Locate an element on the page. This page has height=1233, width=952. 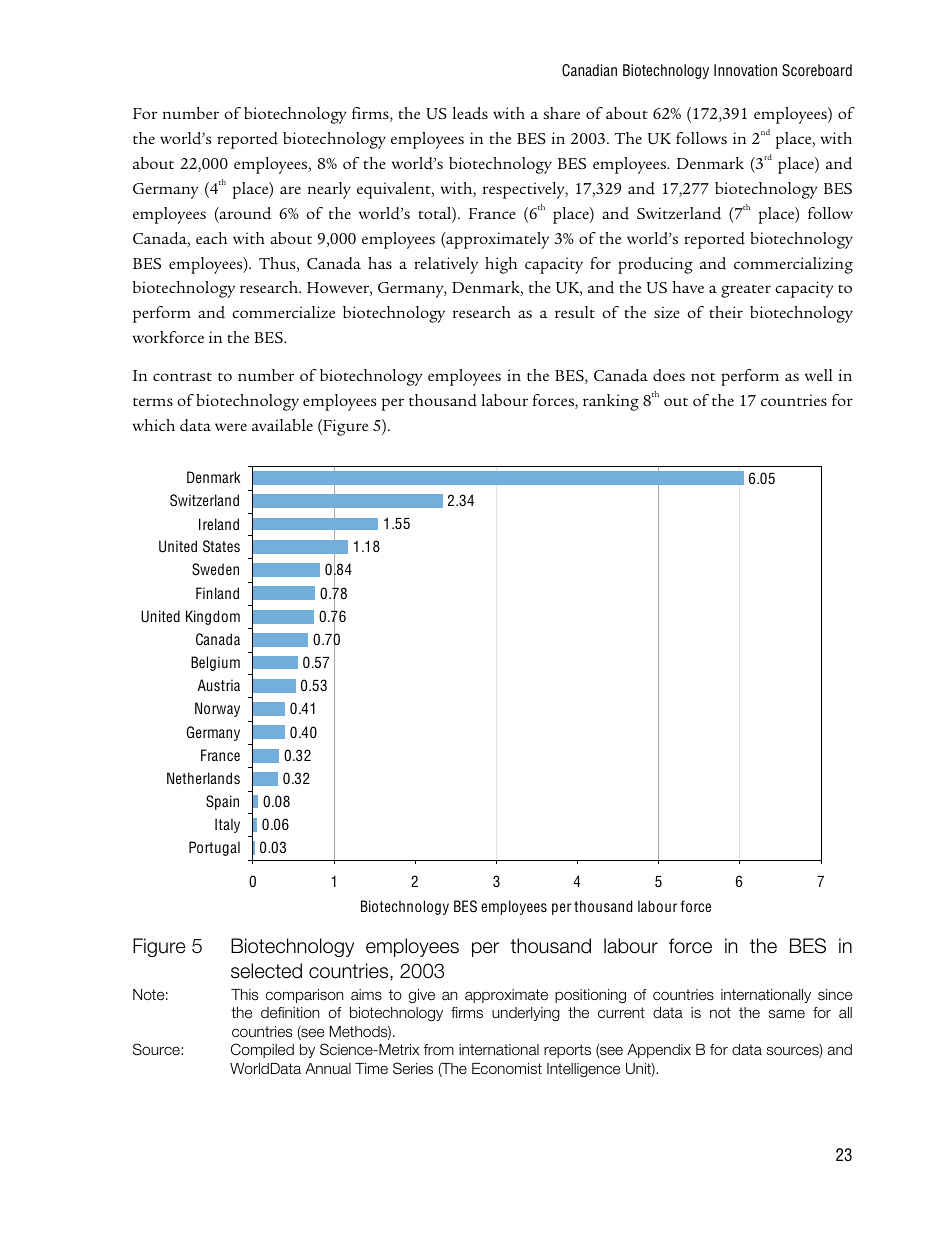
Innovation is located at coordinates (745, 70).
